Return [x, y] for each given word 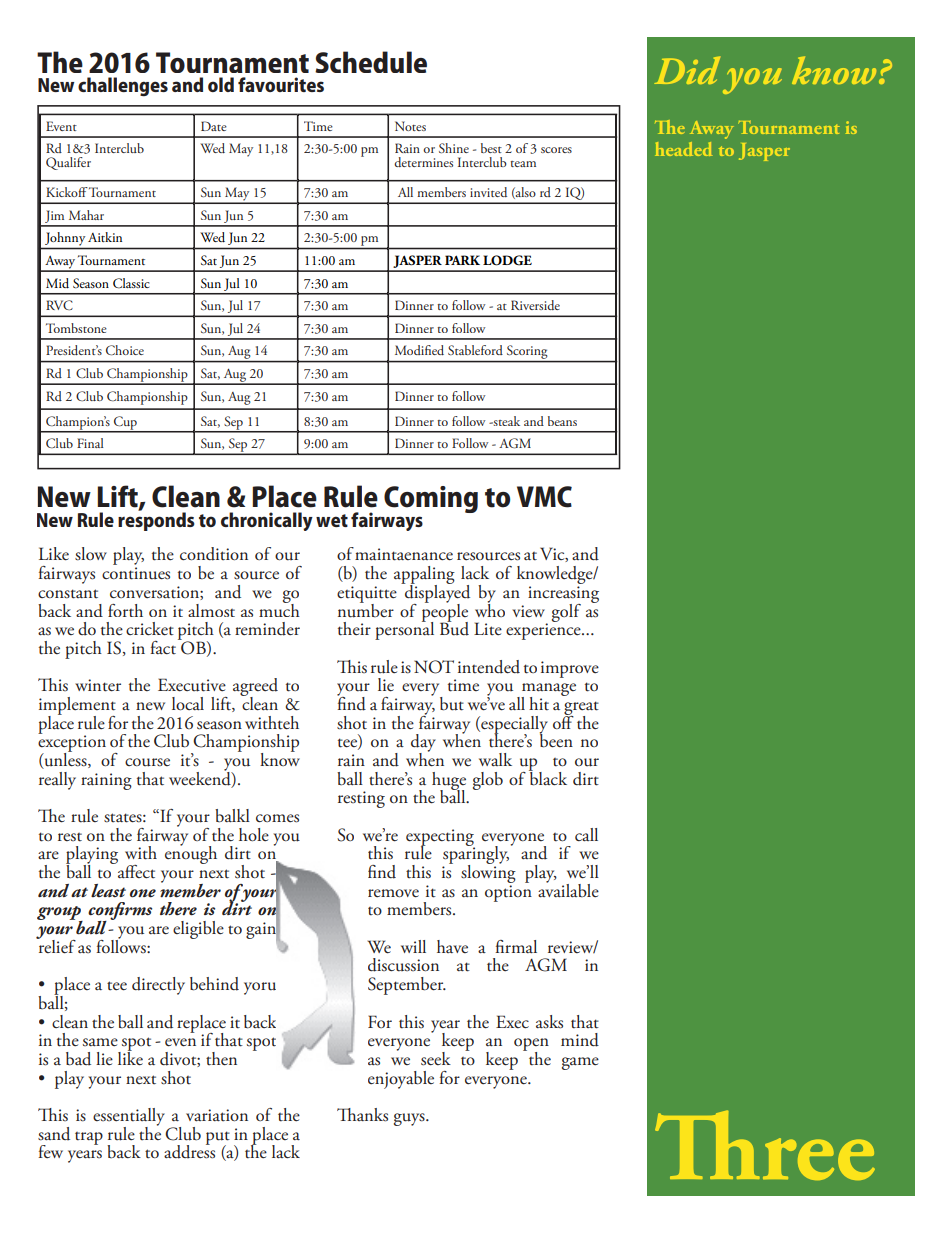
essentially [129, 1118]
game [580, 1063]
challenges [123, 86]
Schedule [371, 62]
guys [410, 1119]
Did [687, 70]
